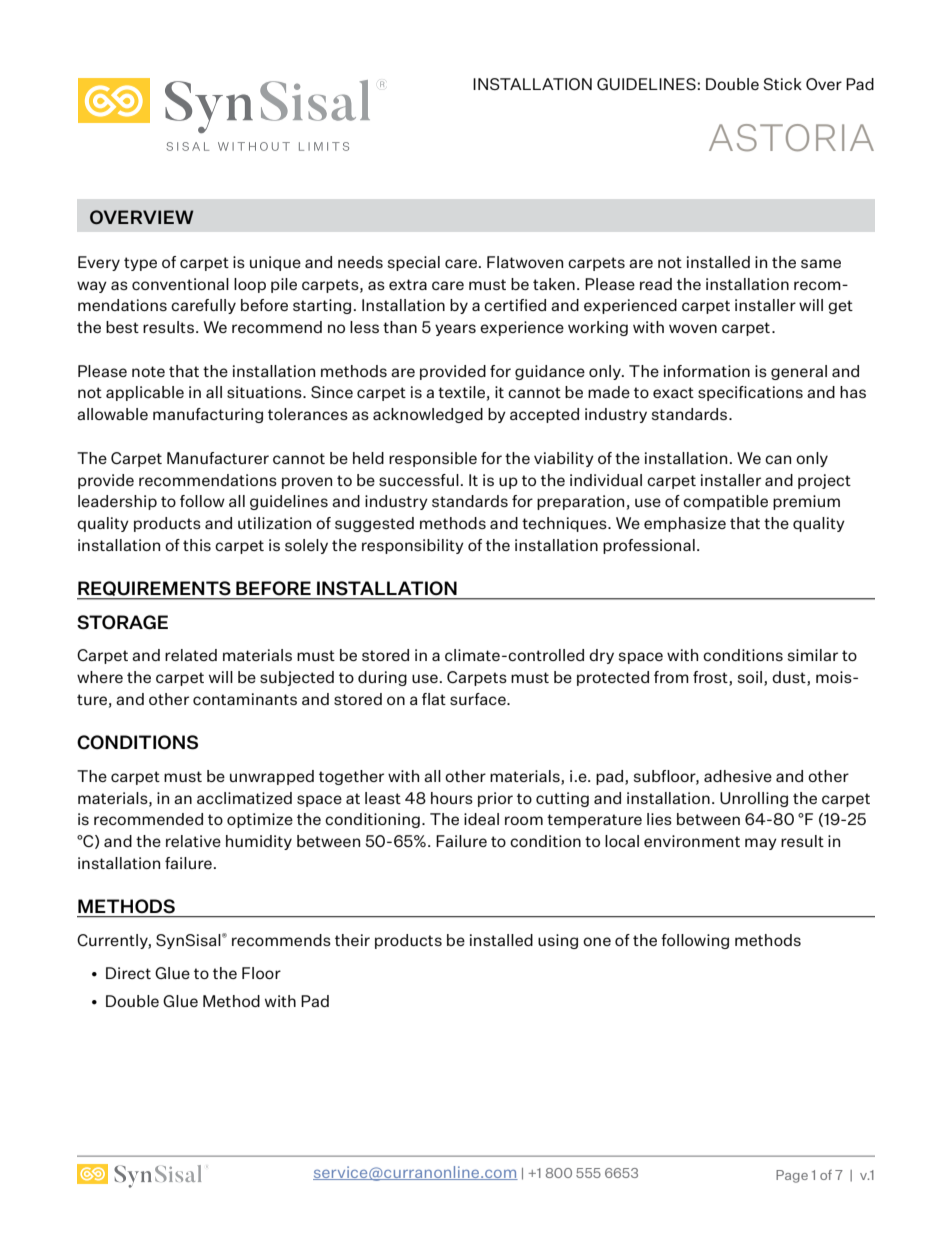  What do you see at coordinates (140, 264) in the image?
I see `type` at bounding box center [140, 264].
